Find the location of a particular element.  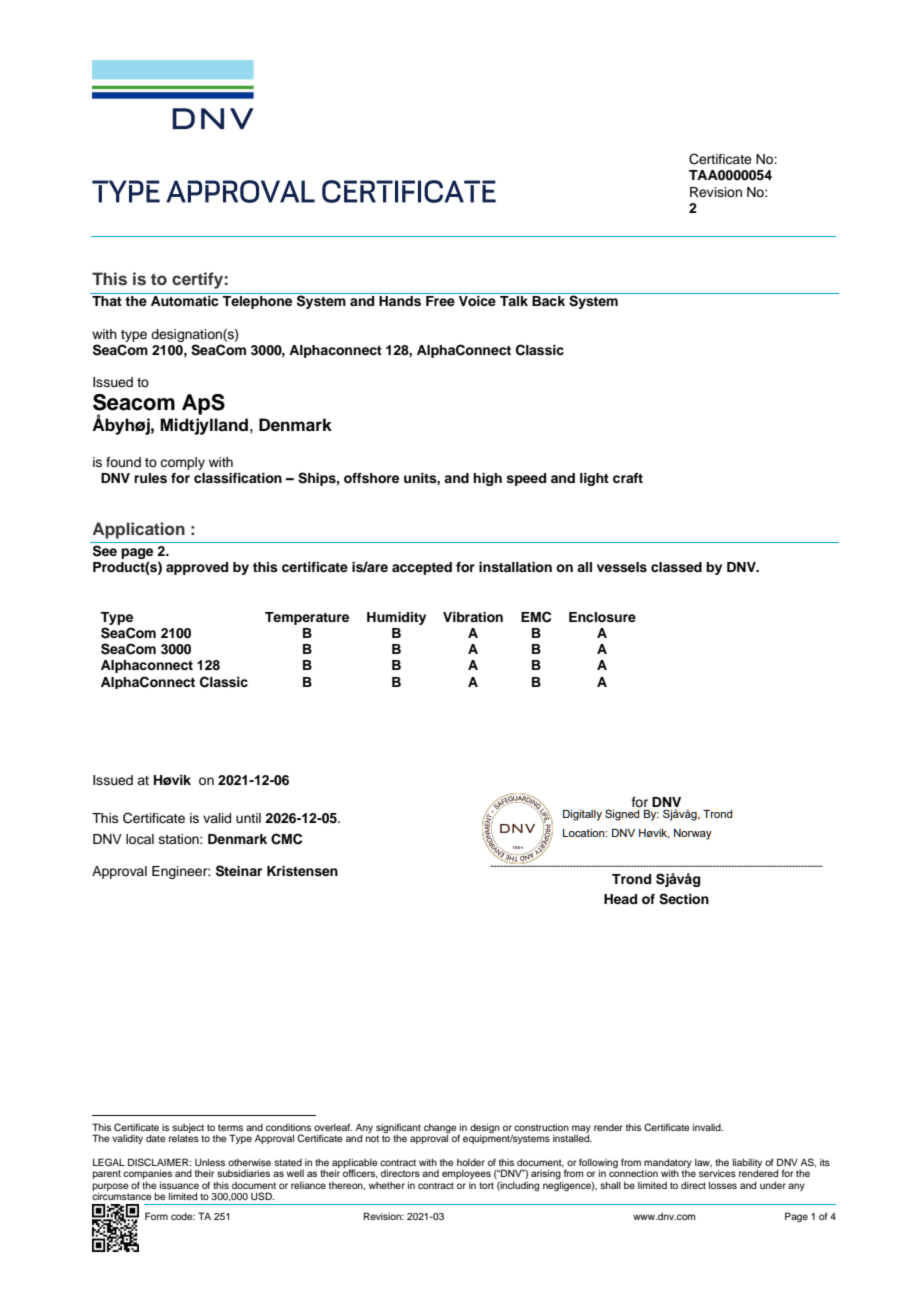

Free is located at coordinates (440, 301).
